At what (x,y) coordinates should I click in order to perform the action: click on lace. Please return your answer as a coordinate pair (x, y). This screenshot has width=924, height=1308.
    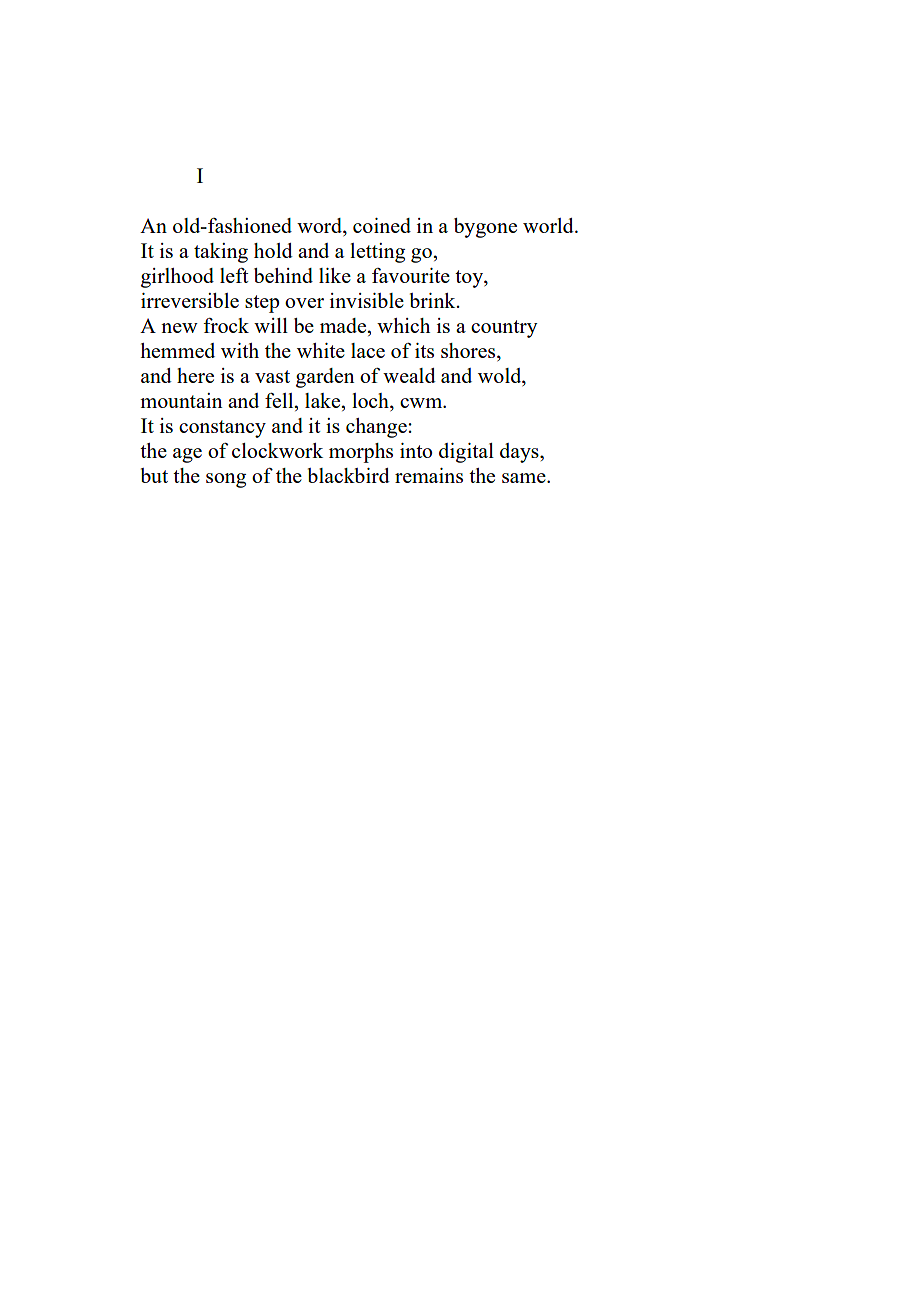
    Looking at the image, I should click on (368, 350).
